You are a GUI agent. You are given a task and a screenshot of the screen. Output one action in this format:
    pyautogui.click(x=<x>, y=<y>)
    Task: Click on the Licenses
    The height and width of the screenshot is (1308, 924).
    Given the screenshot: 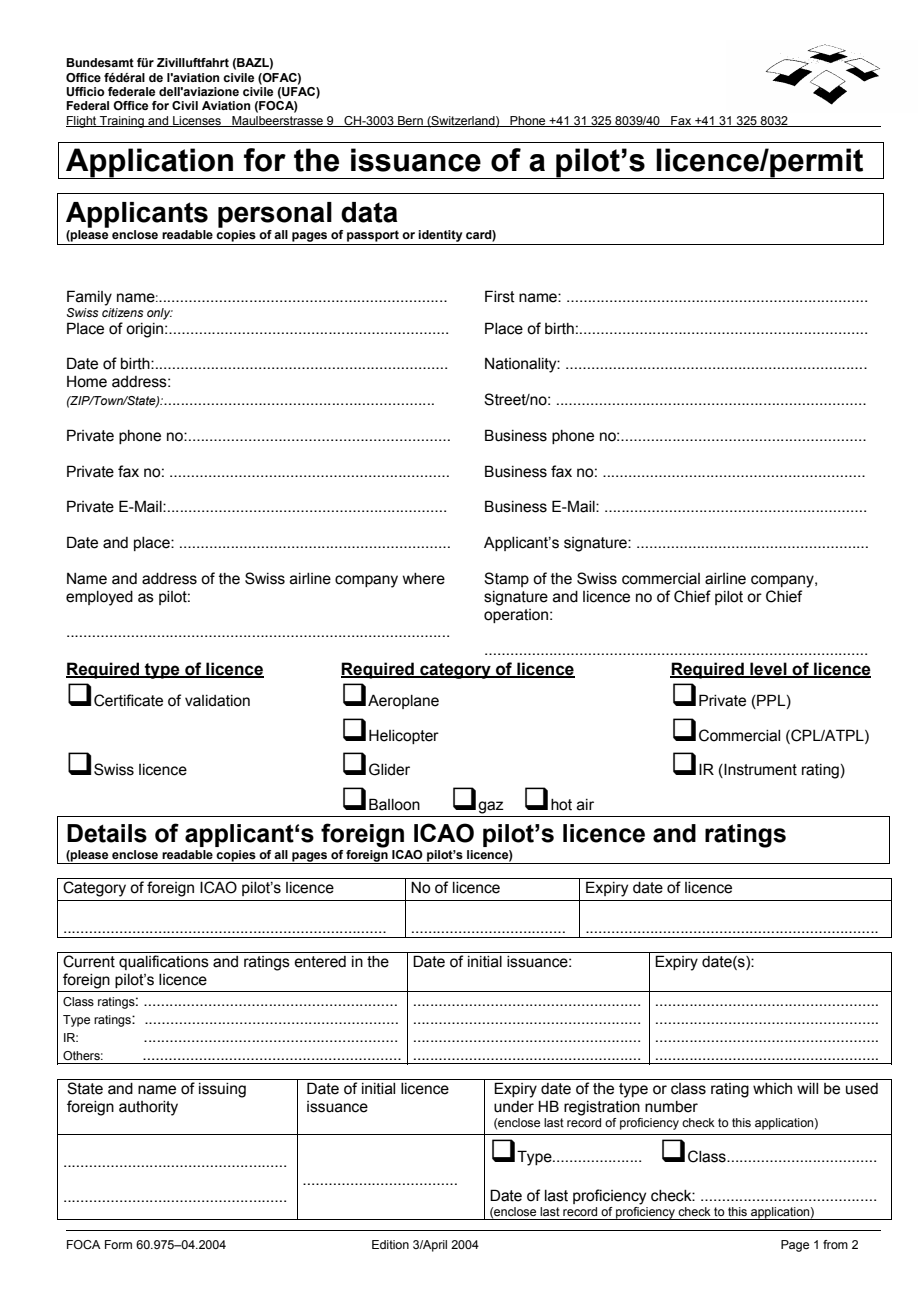 What is the action you would take?
    pyautogui.click(x=197, y=121)
